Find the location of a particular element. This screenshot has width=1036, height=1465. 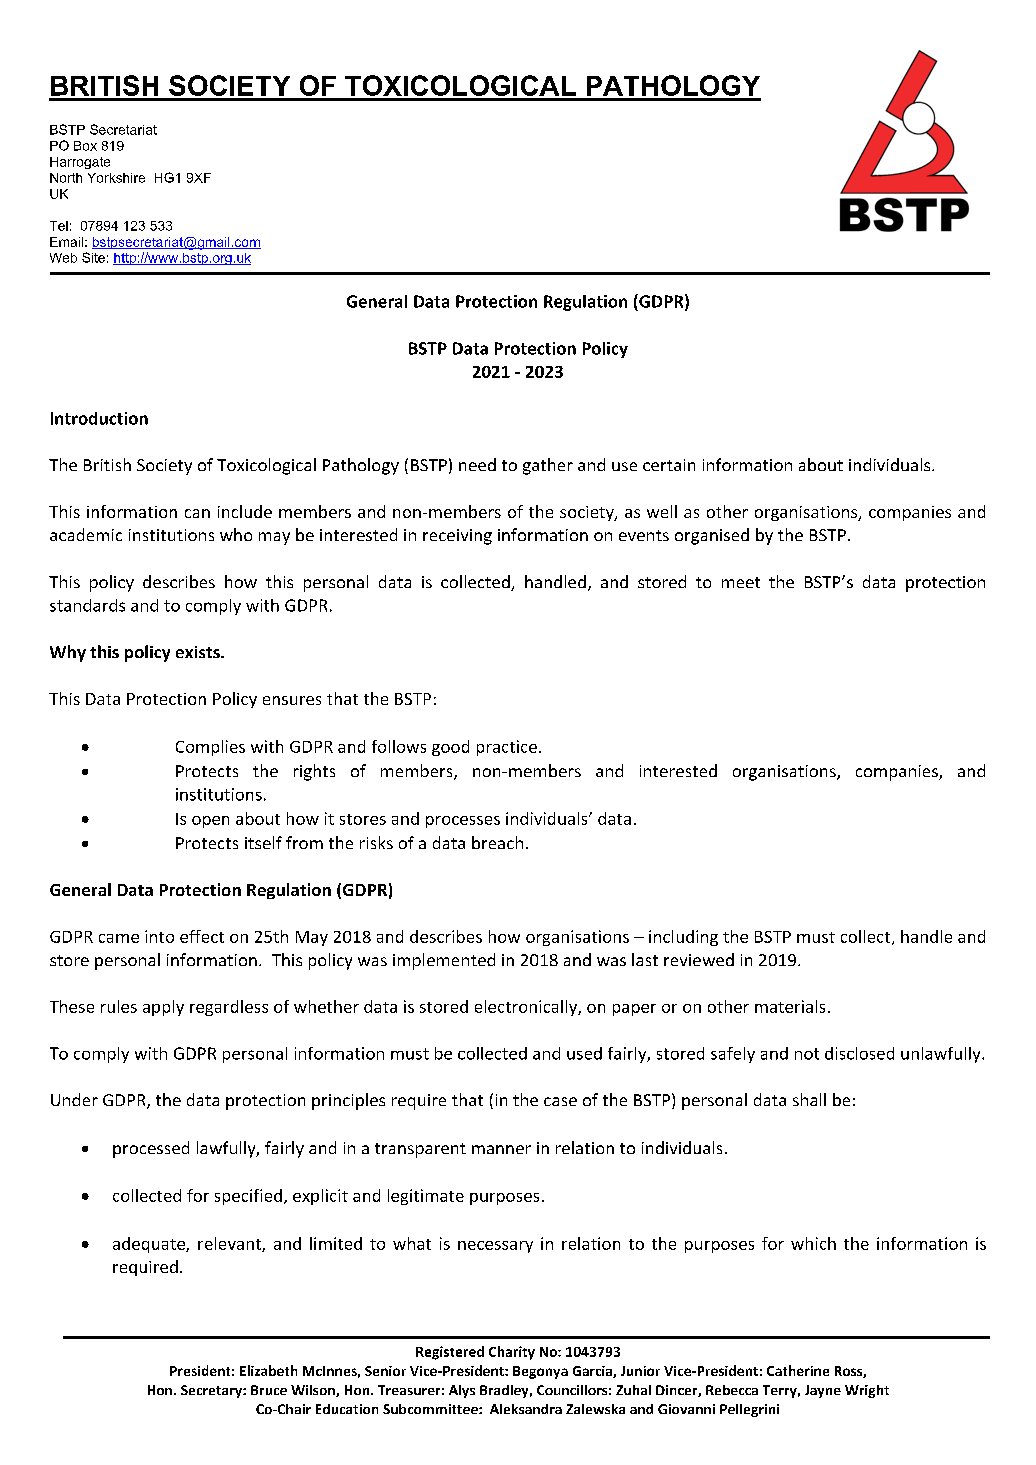

certain is located at coordinates (669, 465).
